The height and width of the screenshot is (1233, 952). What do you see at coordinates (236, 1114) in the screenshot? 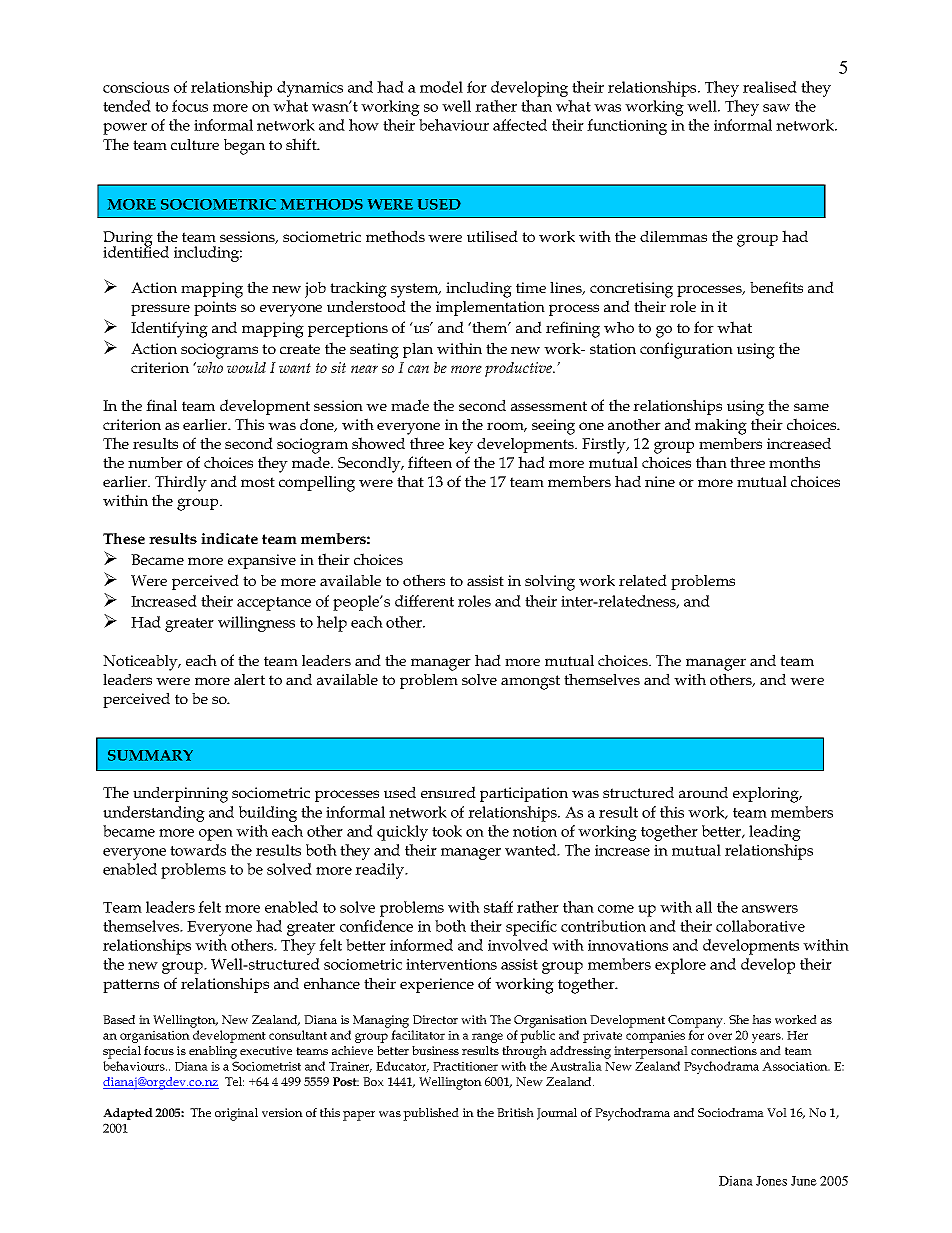
I see `original` at bounding box center [236, 1114].
